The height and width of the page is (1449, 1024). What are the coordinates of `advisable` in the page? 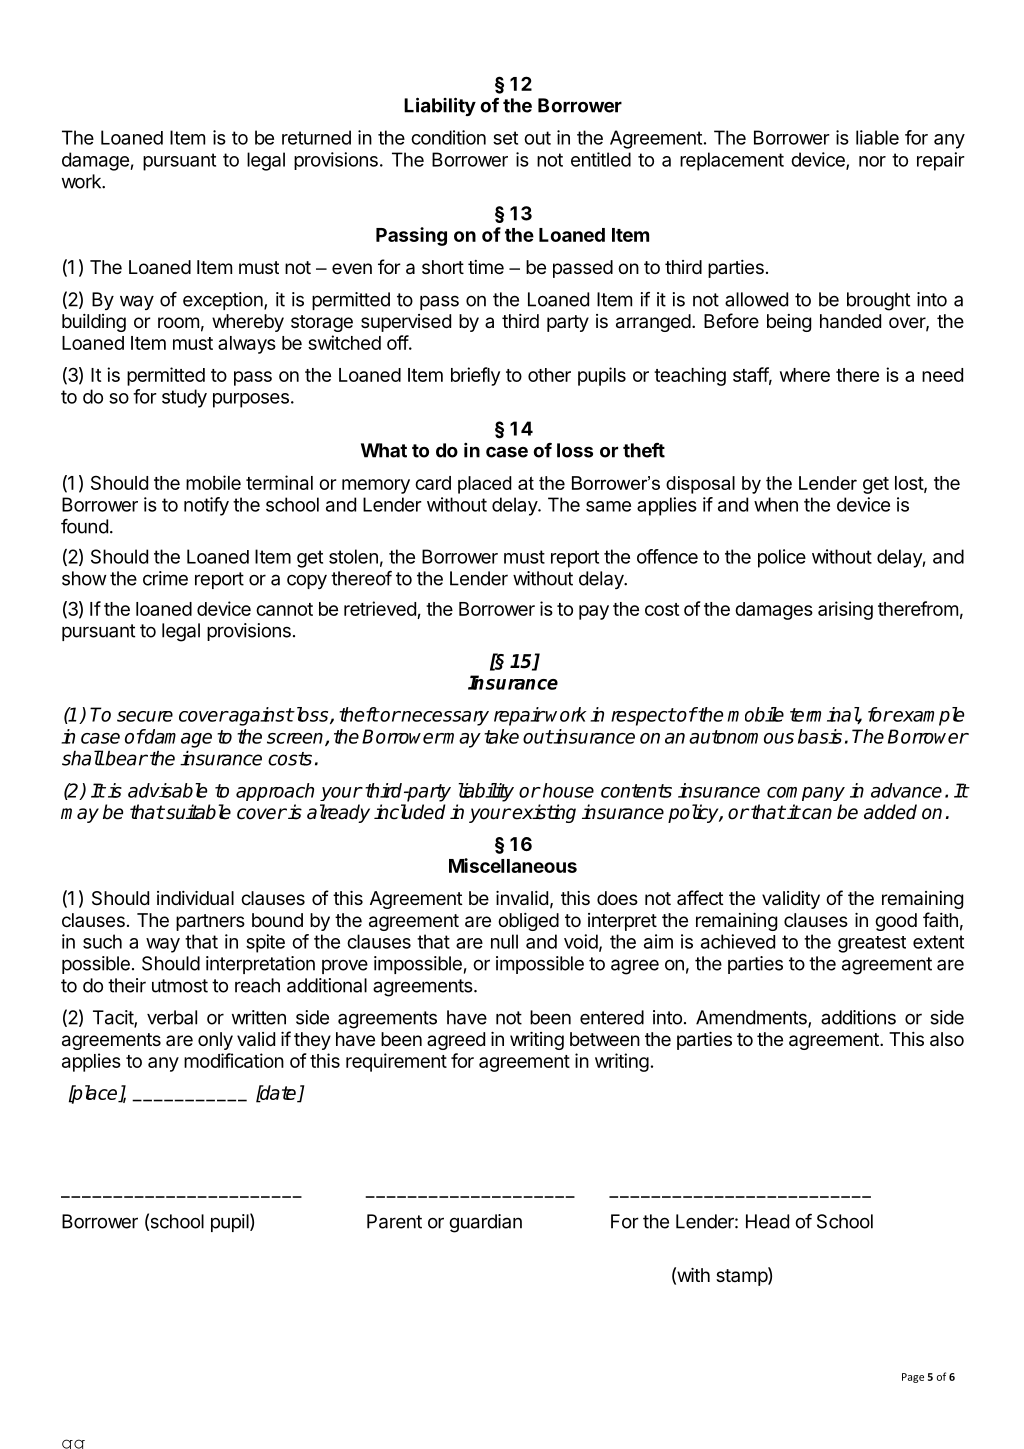 It's located at (167, 790).
